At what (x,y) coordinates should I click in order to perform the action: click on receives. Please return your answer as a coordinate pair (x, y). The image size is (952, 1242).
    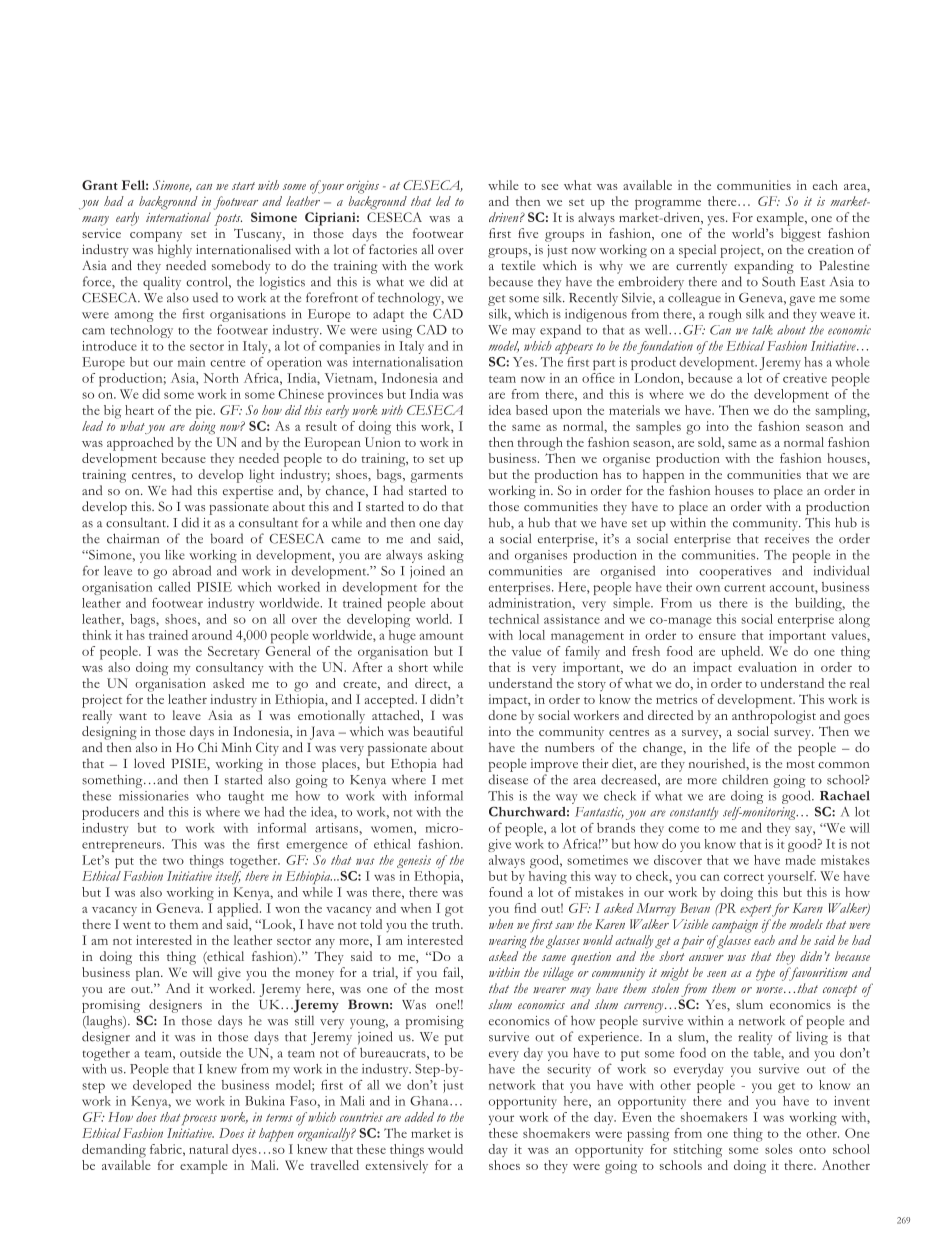
    Looking at the image, I should click on (787, 539).
